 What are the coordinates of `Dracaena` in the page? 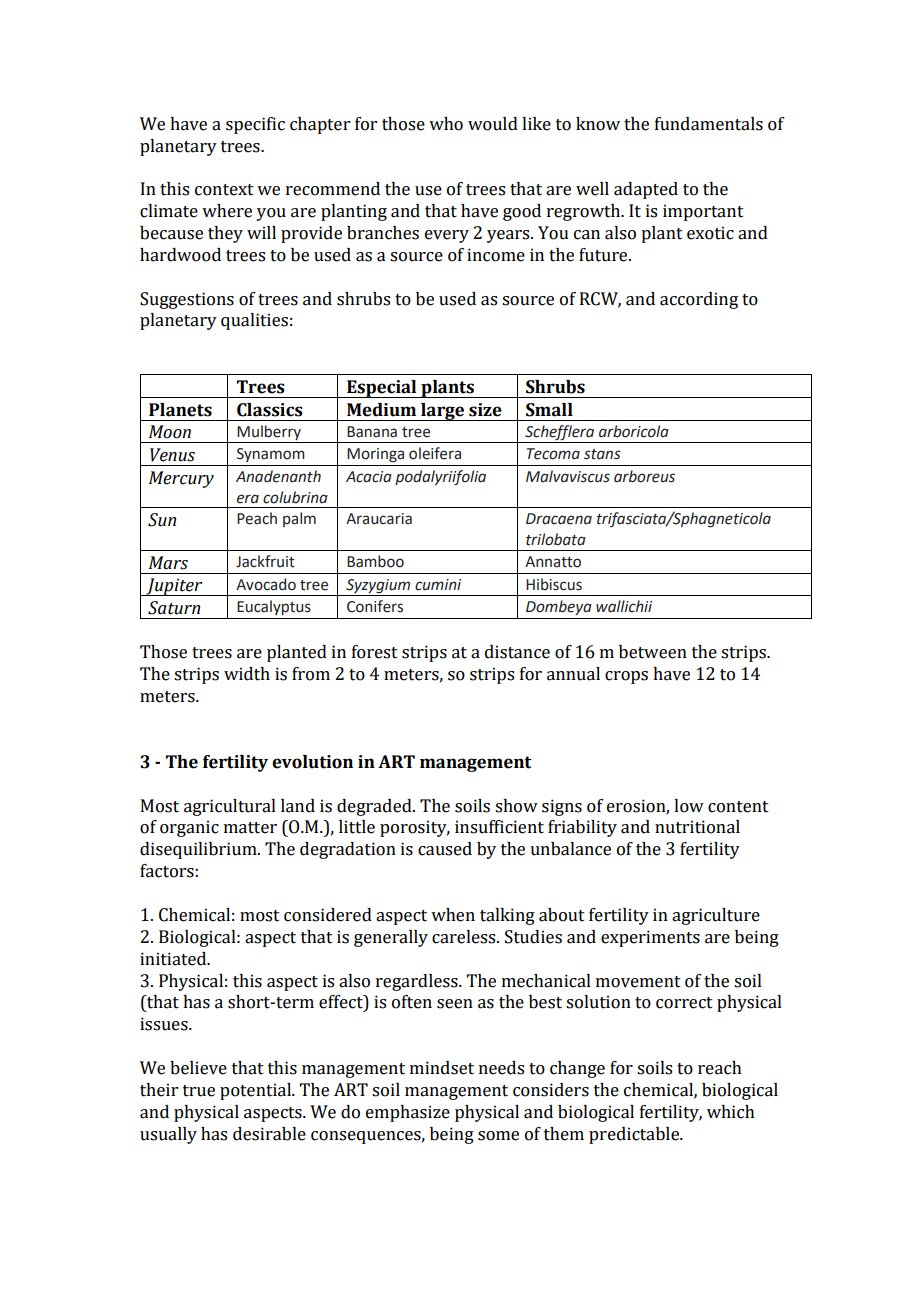 It's located at (559, 519).
